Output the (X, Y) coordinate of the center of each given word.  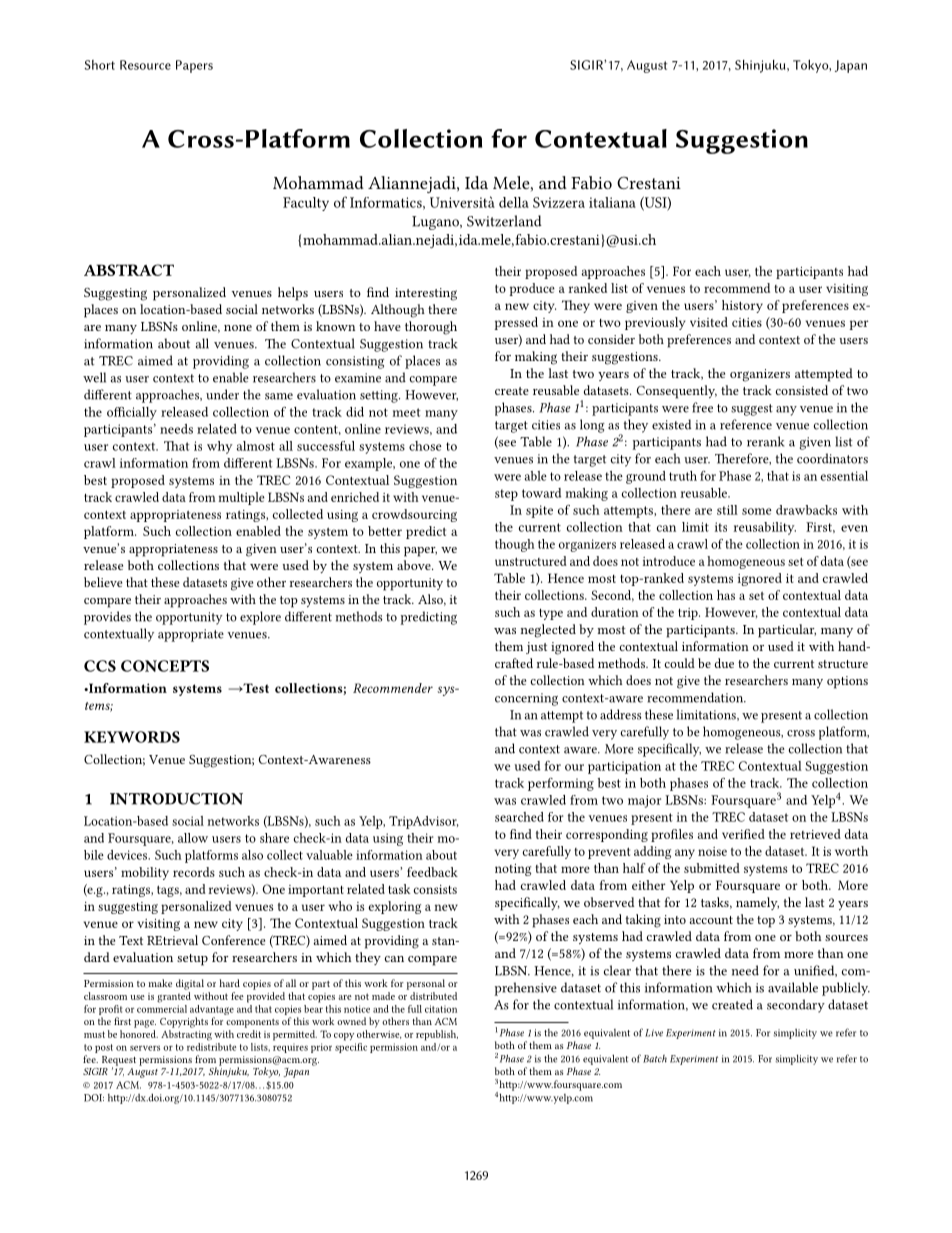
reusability (765, 528)
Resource (145, 65)
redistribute (211, 1045)
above (415, 565)
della (514, 202)
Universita (462, 202)
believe (103, 582)
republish (437, 1035)
